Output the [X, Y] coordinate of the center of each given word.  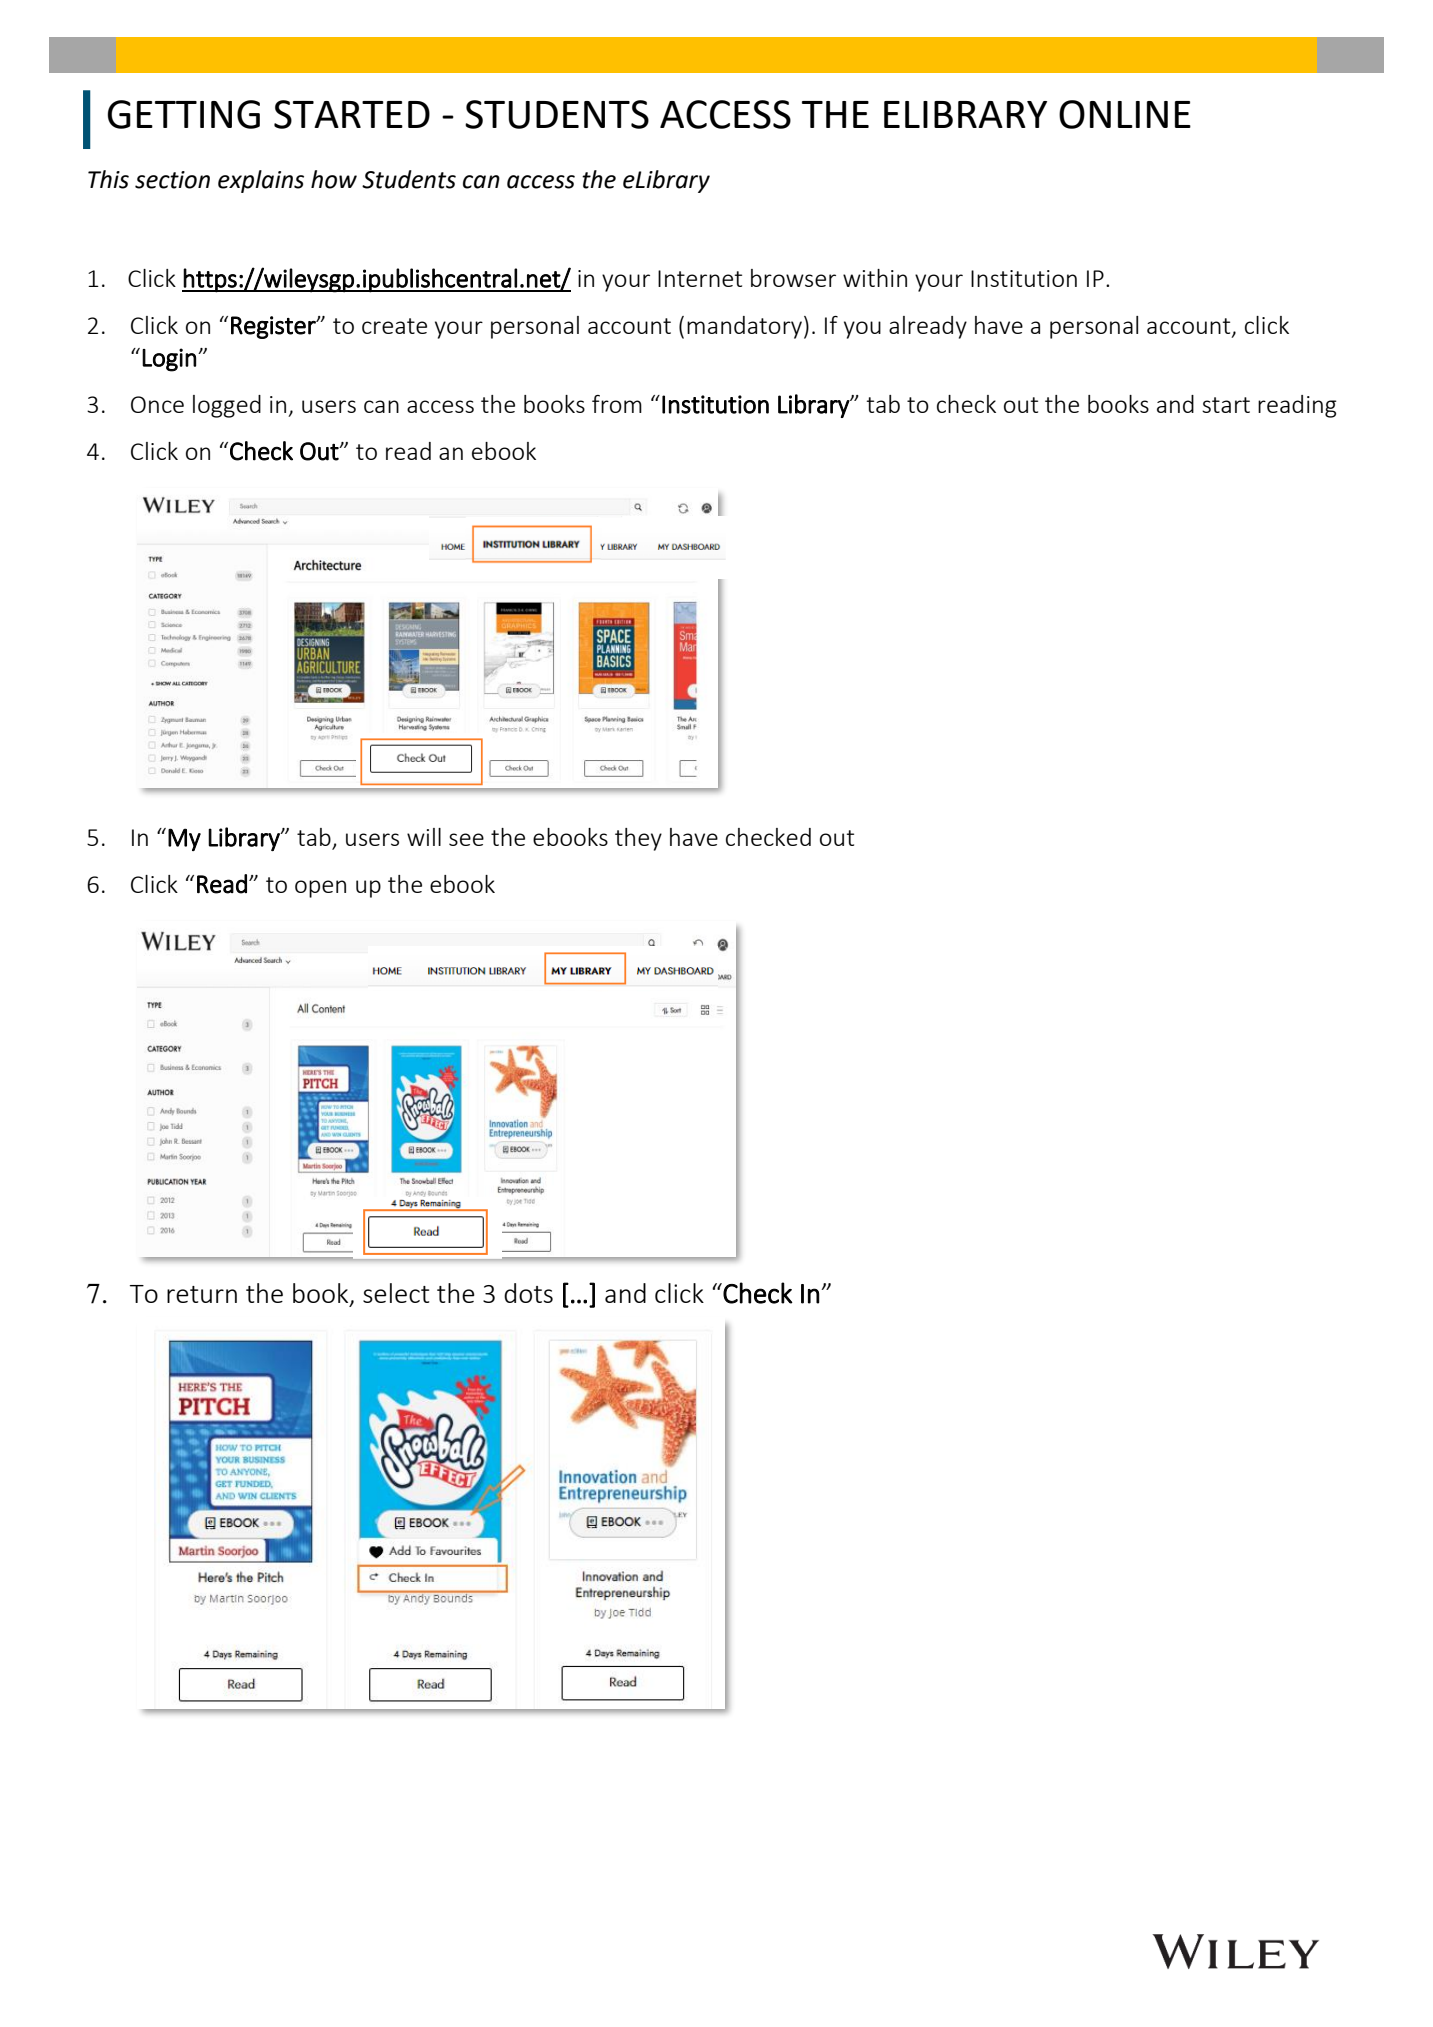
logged [227, 406]
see [466, 839]
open [320, 889]
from [617, 404]
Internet [700, 278]
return [202, 1294]
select [396, 1293]
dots [528, 1293]
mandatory [744, 327]
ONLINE [1125, 114]
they [638, 839]
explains [261, 181]
